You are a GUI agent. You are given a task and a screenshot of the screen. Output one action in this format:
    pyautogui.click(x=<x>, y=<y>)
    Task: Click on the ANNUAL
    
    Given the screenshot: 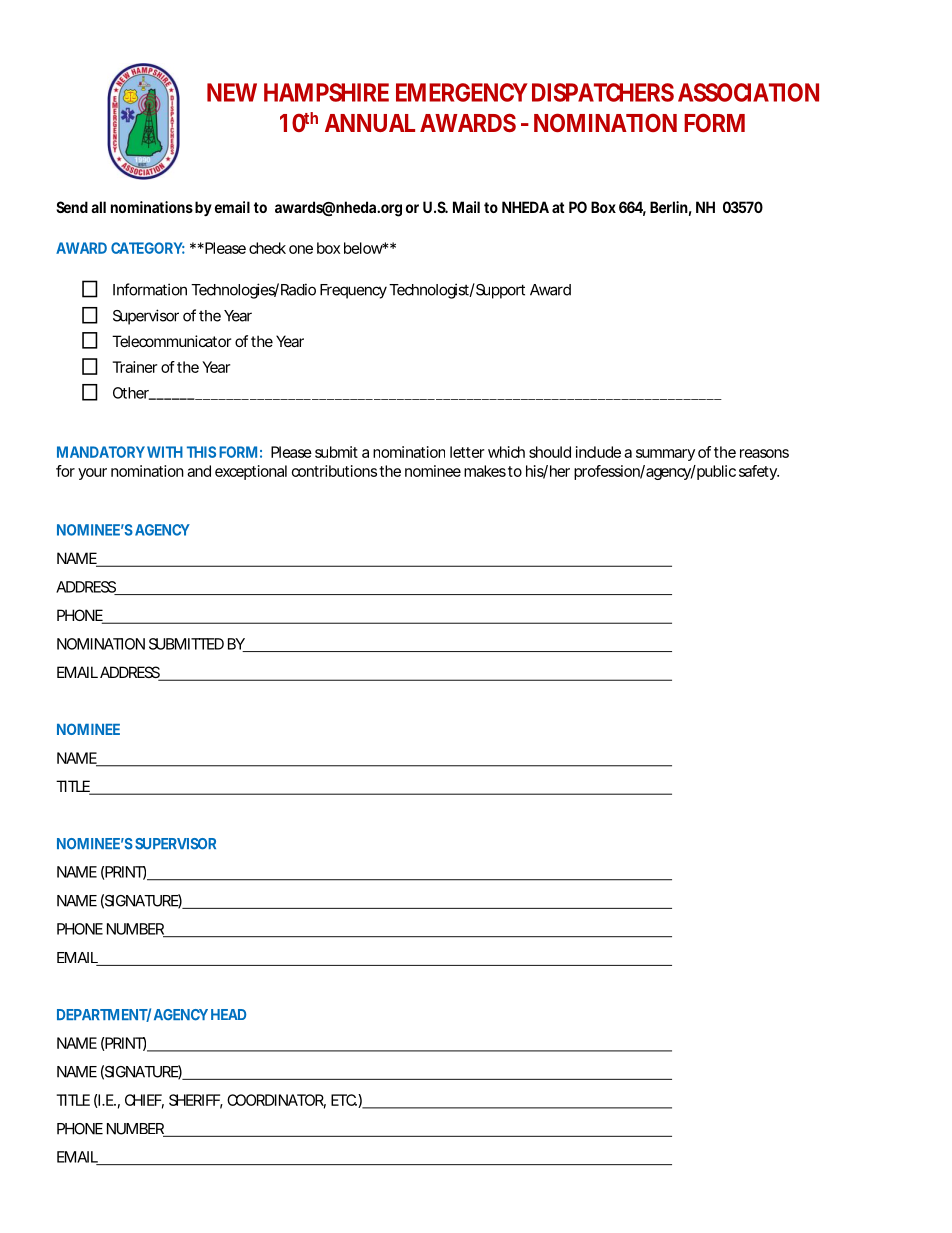 What is the action you would take?
    pyautogui.click(x=370, y=123)
